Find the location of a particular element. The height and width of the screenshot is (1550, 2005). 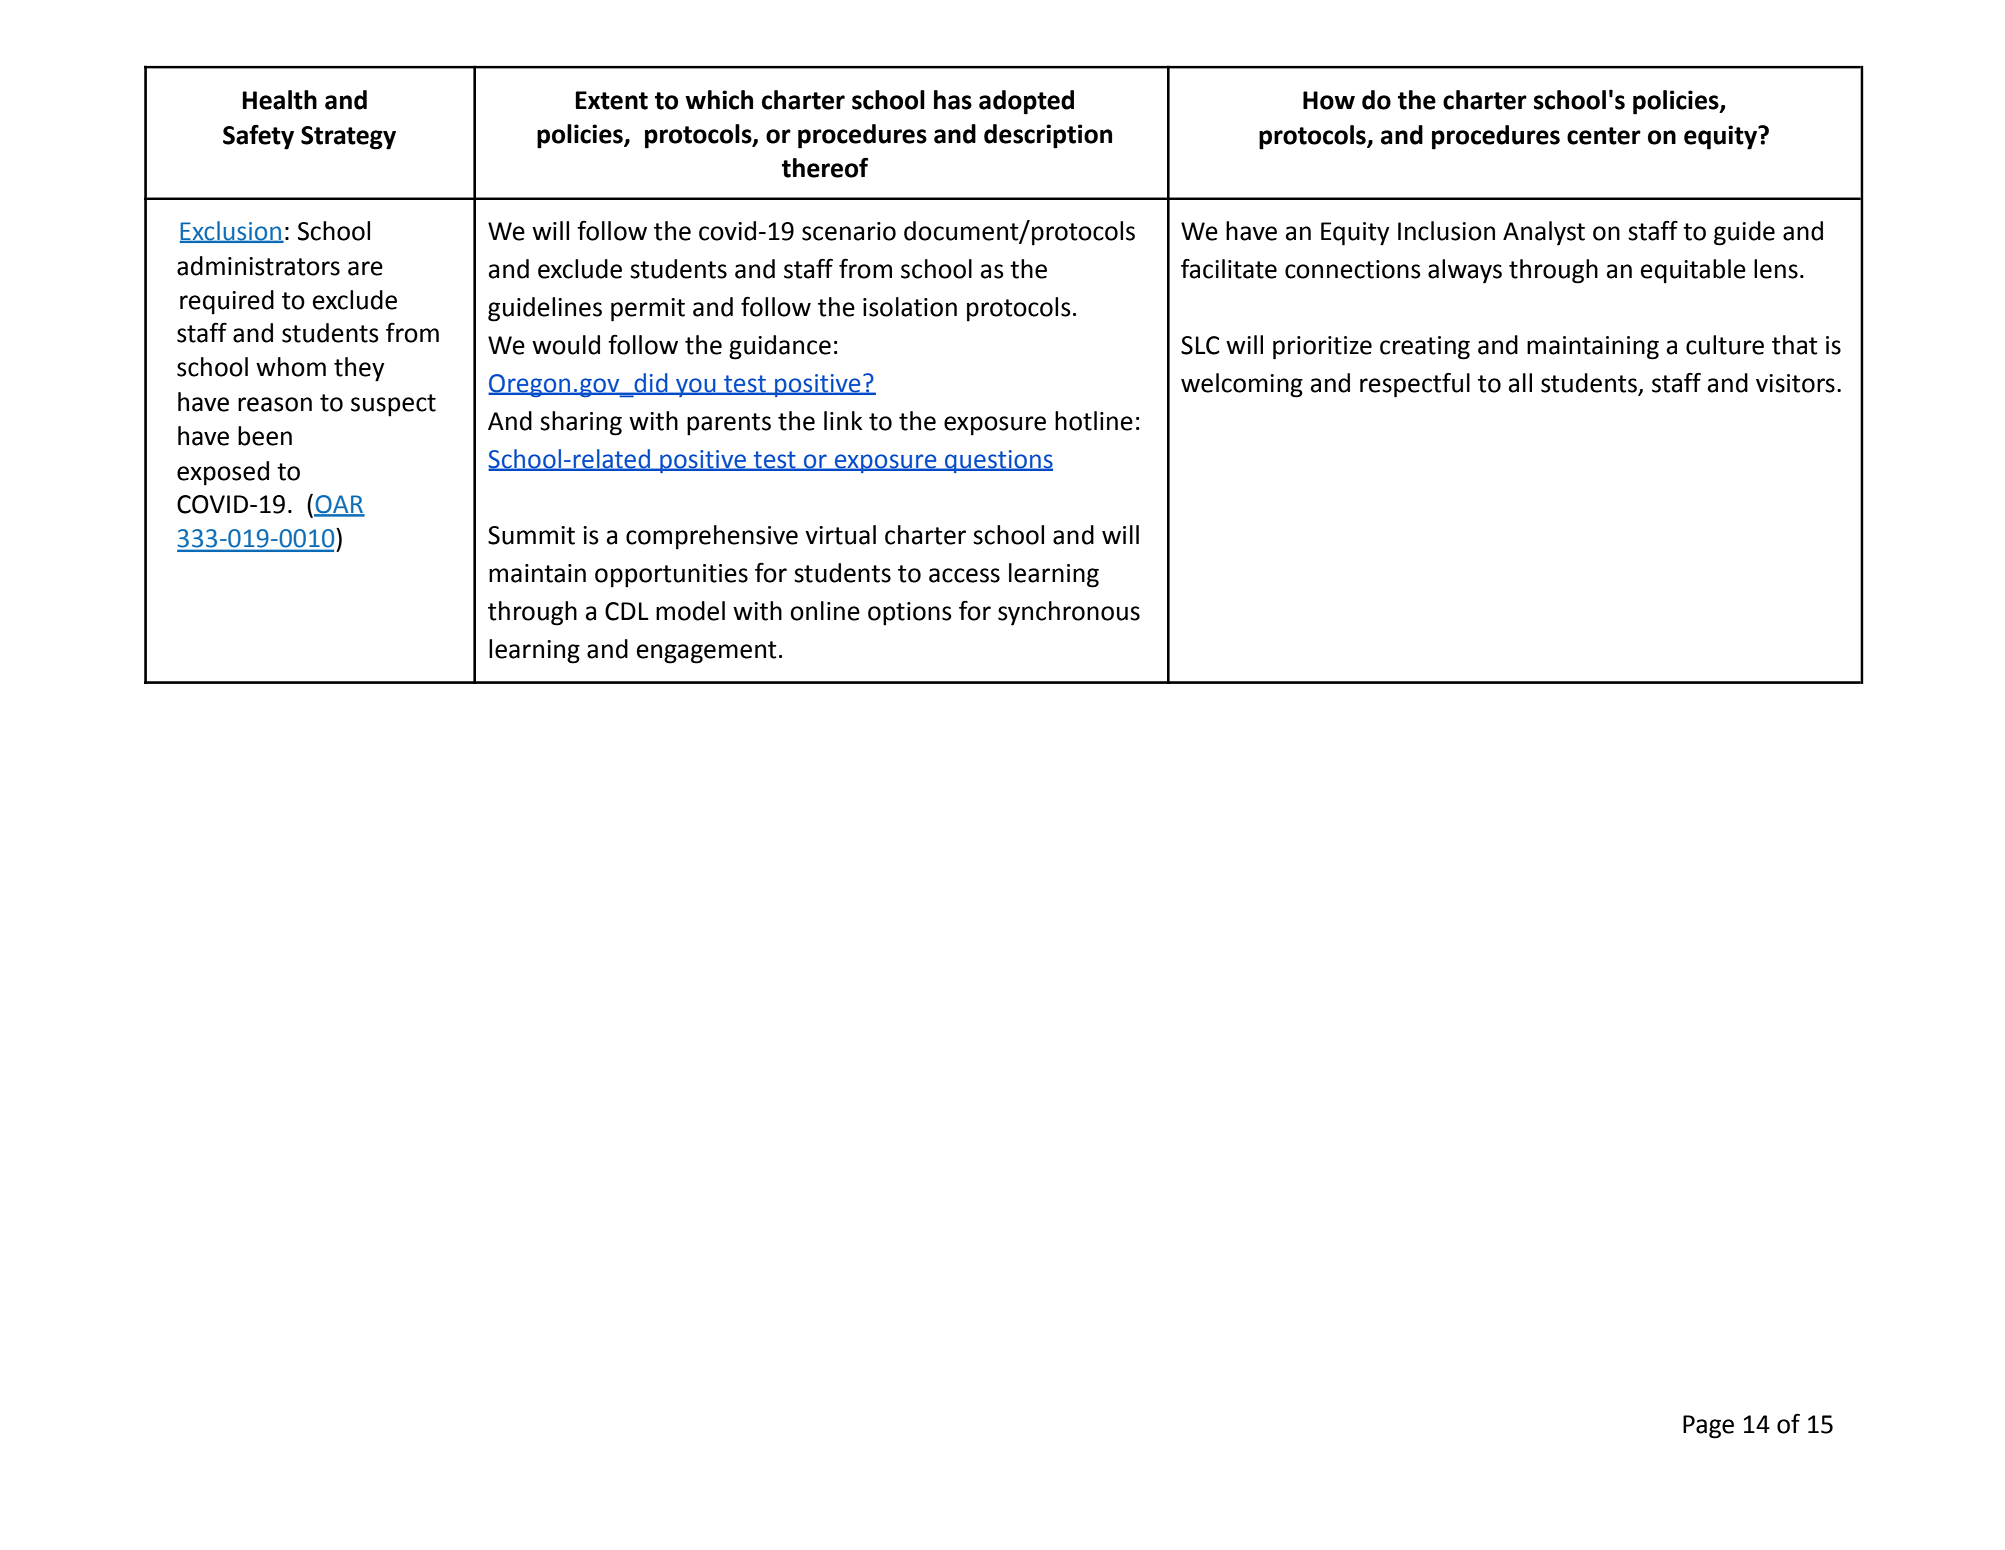

center is located at coordinates (1604, 136).
